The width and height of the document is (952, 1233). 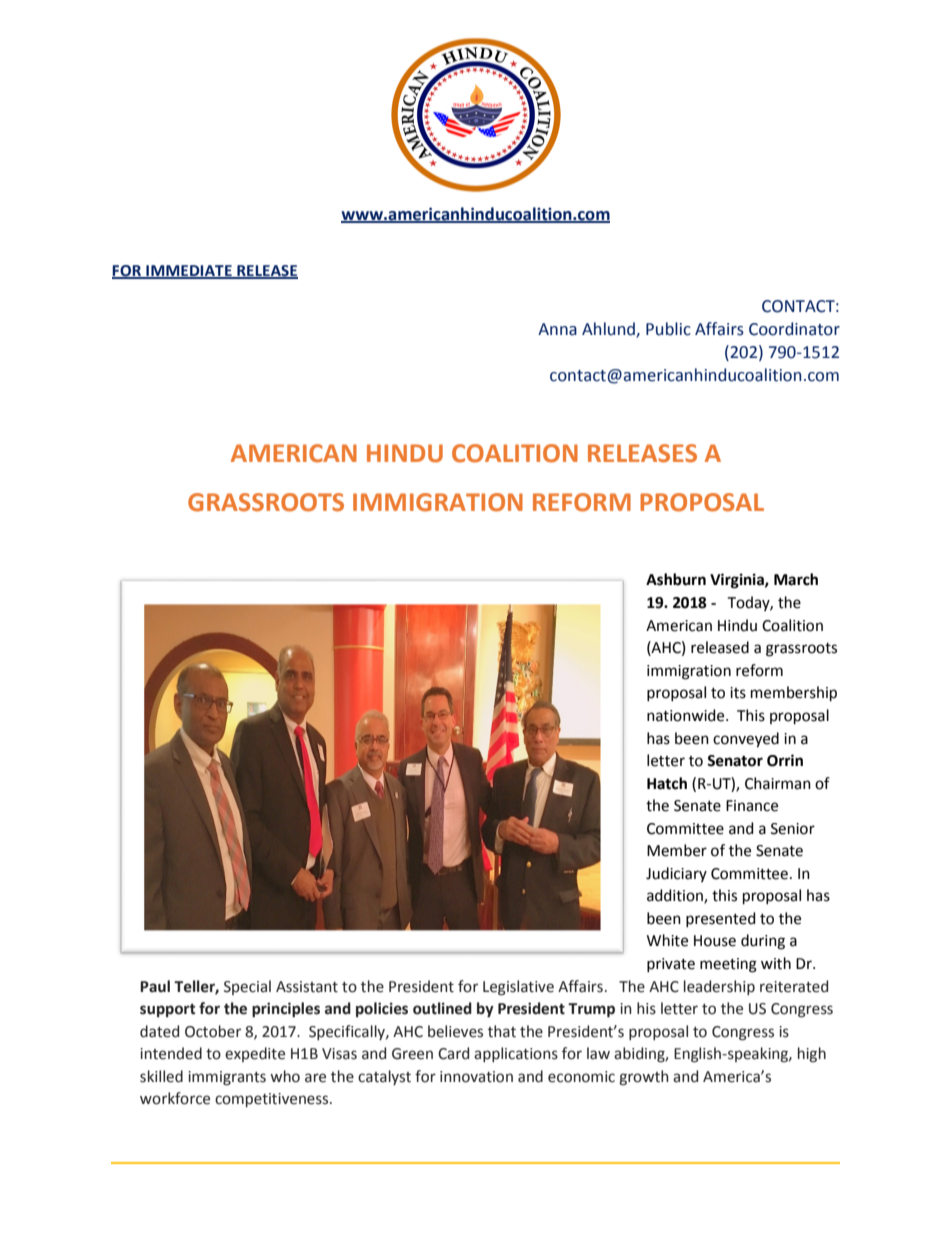 I want to click on nationwide, so click(x=687, y=715).
